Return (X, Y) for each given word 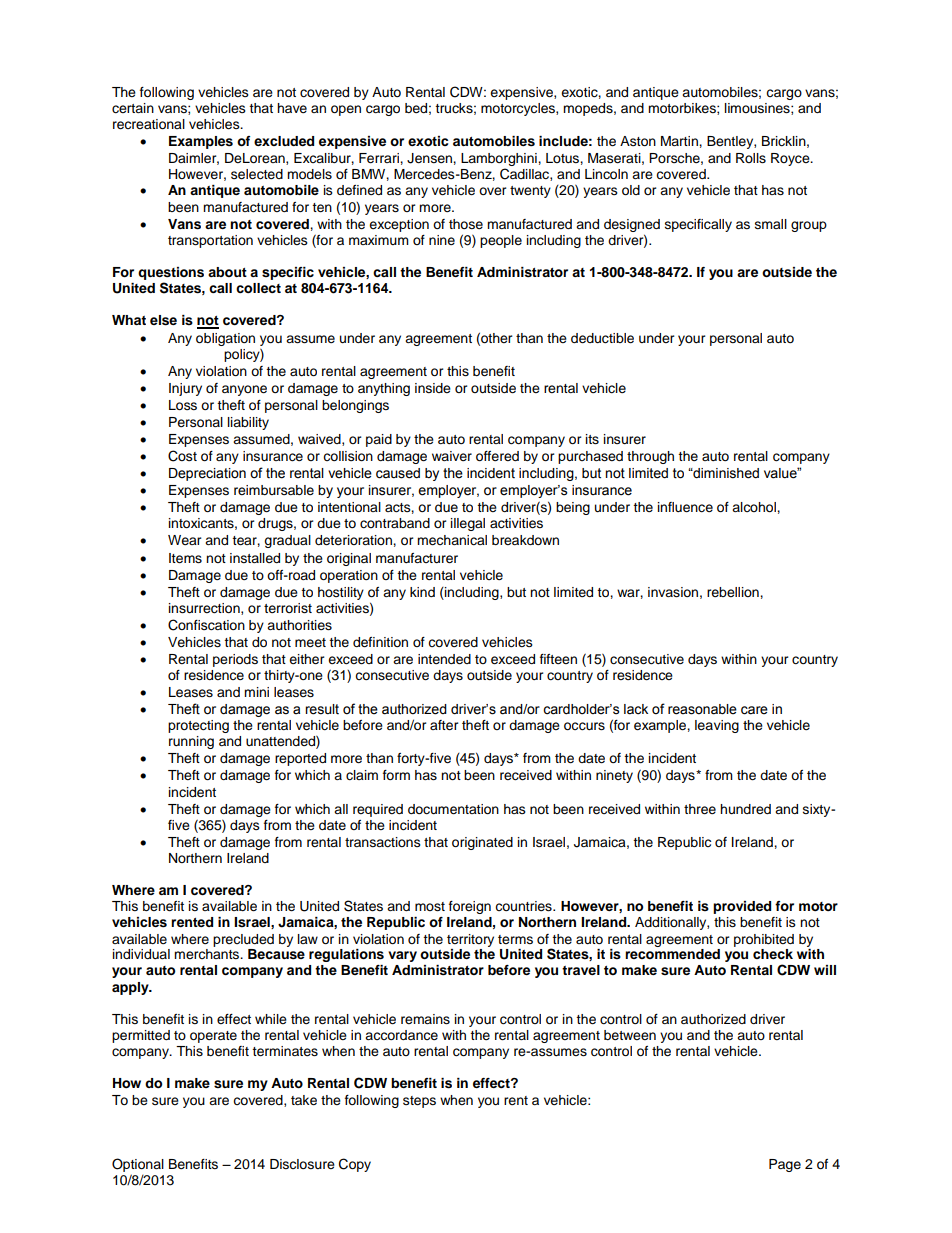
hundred (745, 809)
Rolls (751, 158)
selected (257, 174)
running (191, 742)
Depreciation (207, 474)
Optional (138, 1166)
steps (419, 1102)
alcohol (755, 507)
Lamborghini (500, 159)
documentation (453, 809)
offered (497, 456)
